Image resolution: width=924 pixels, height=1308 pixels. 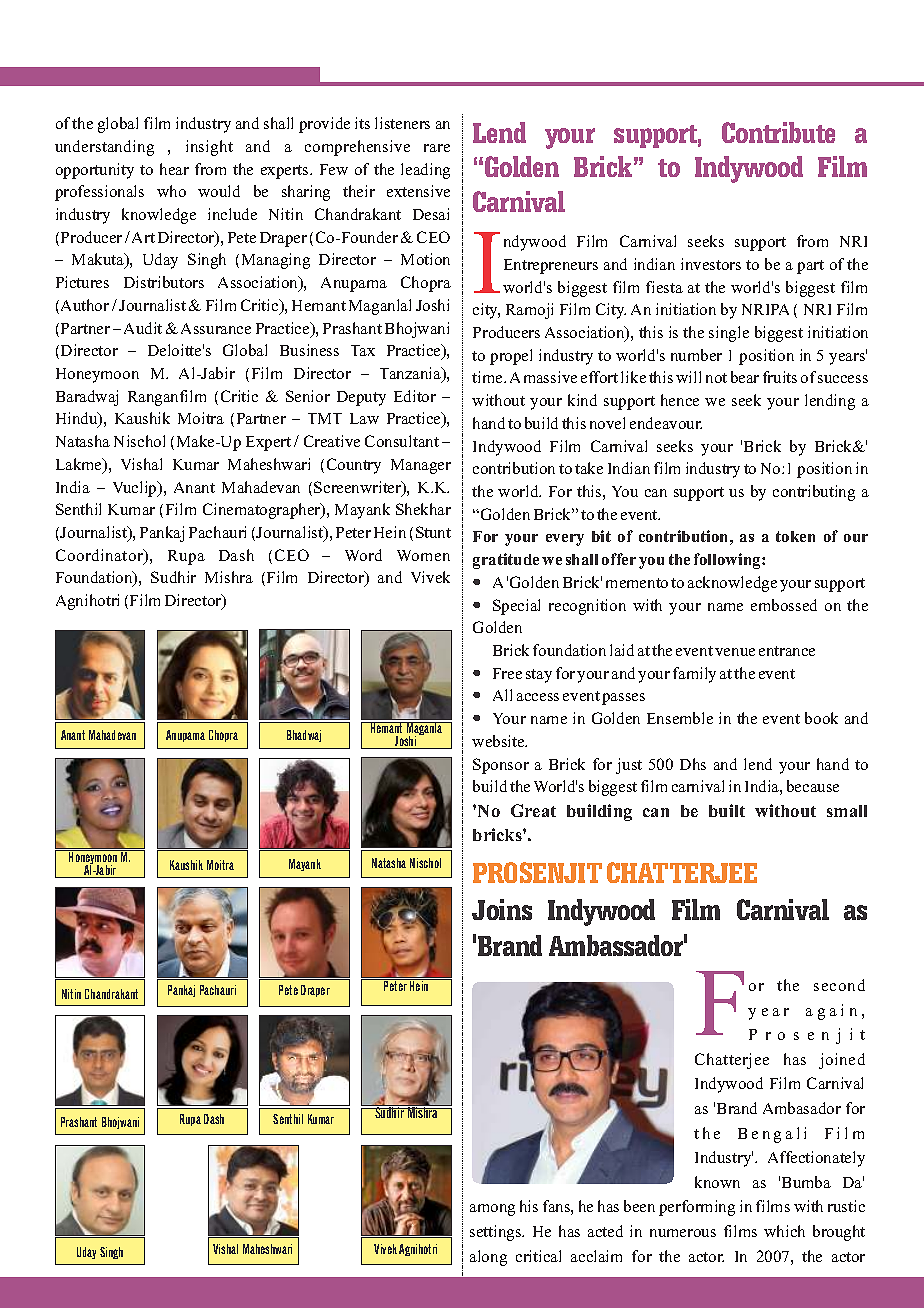 I want to click on Contribute, so click(x=778, y=132).
